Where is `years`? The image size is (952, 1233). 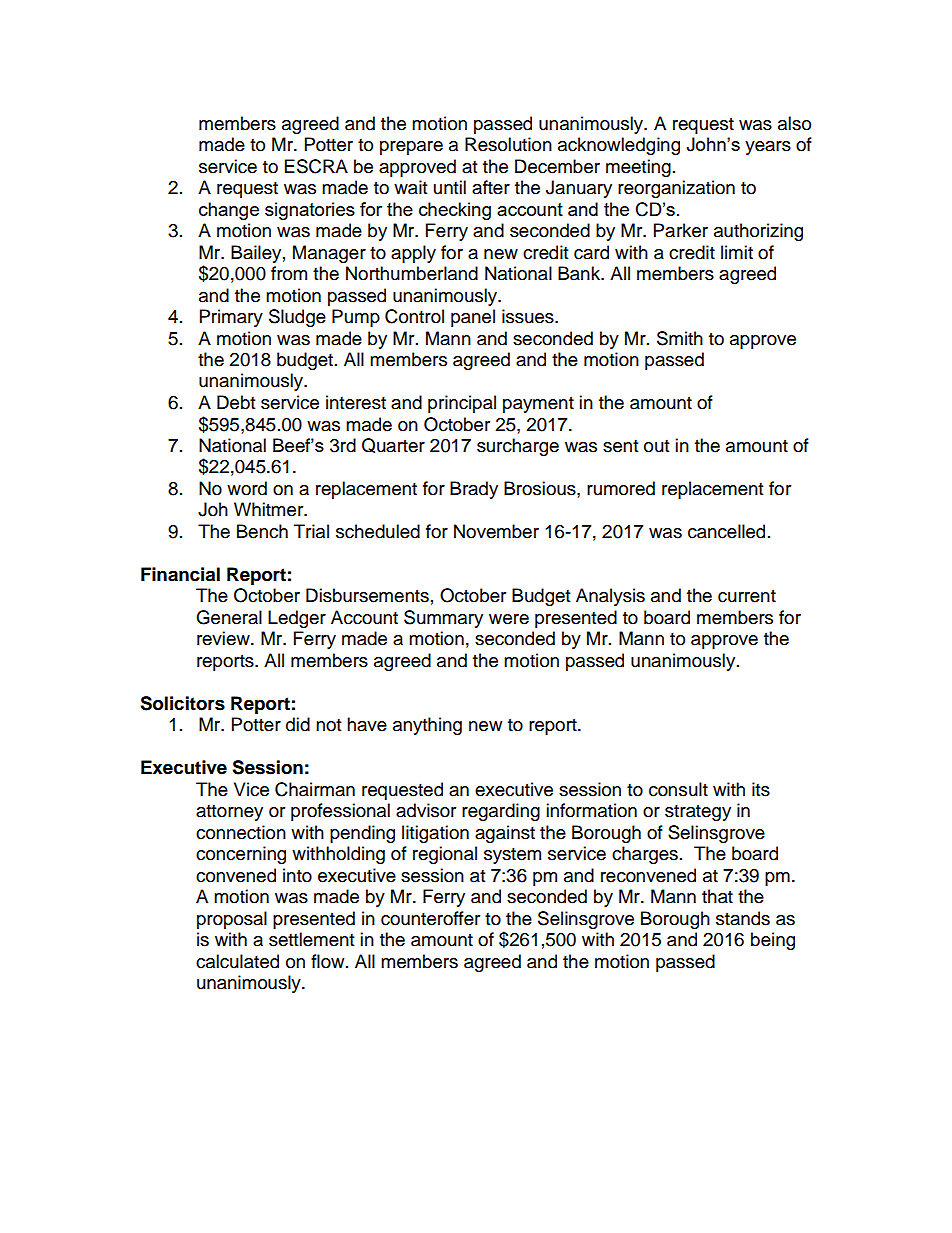 years is located at coordinates (768, 148).
